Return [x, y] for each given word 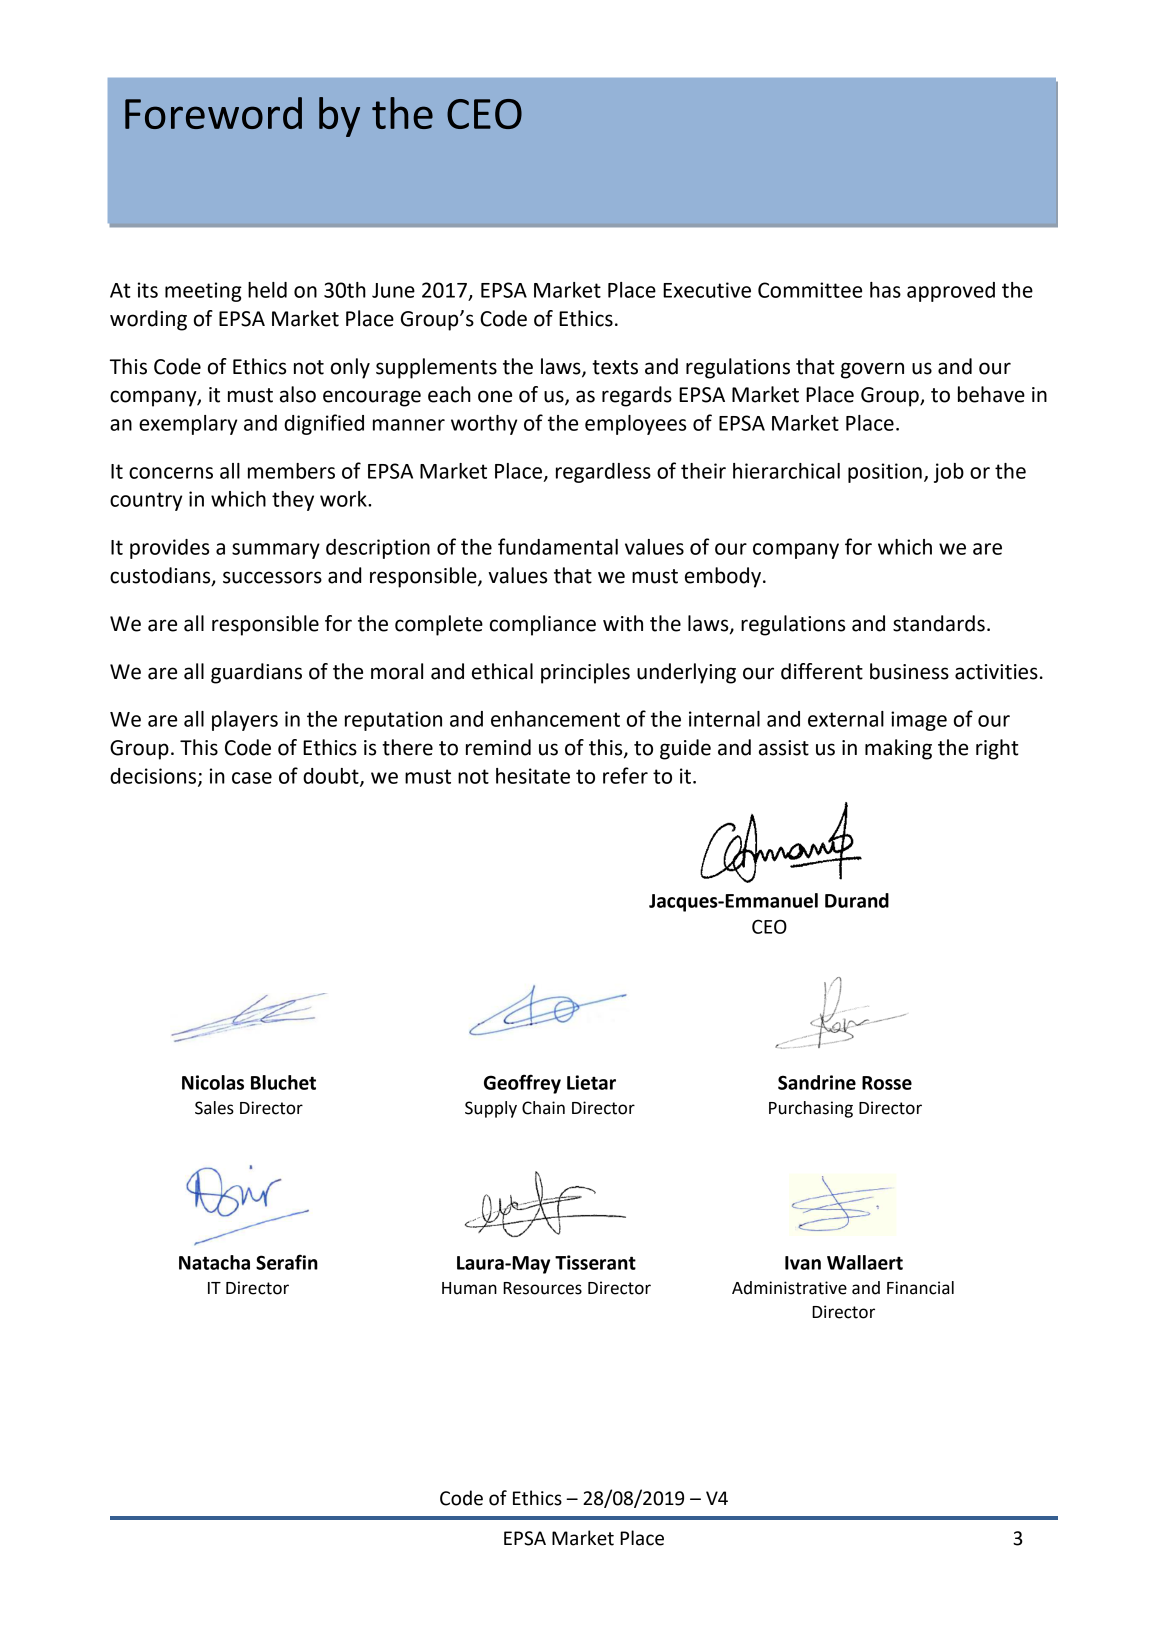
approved [951, 292]
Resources [542, 1288]
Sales [214, 1108]
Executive [707, 290]
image [919, 721]
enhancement [555, 719]
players [245, 721]
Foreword [213, 113]
